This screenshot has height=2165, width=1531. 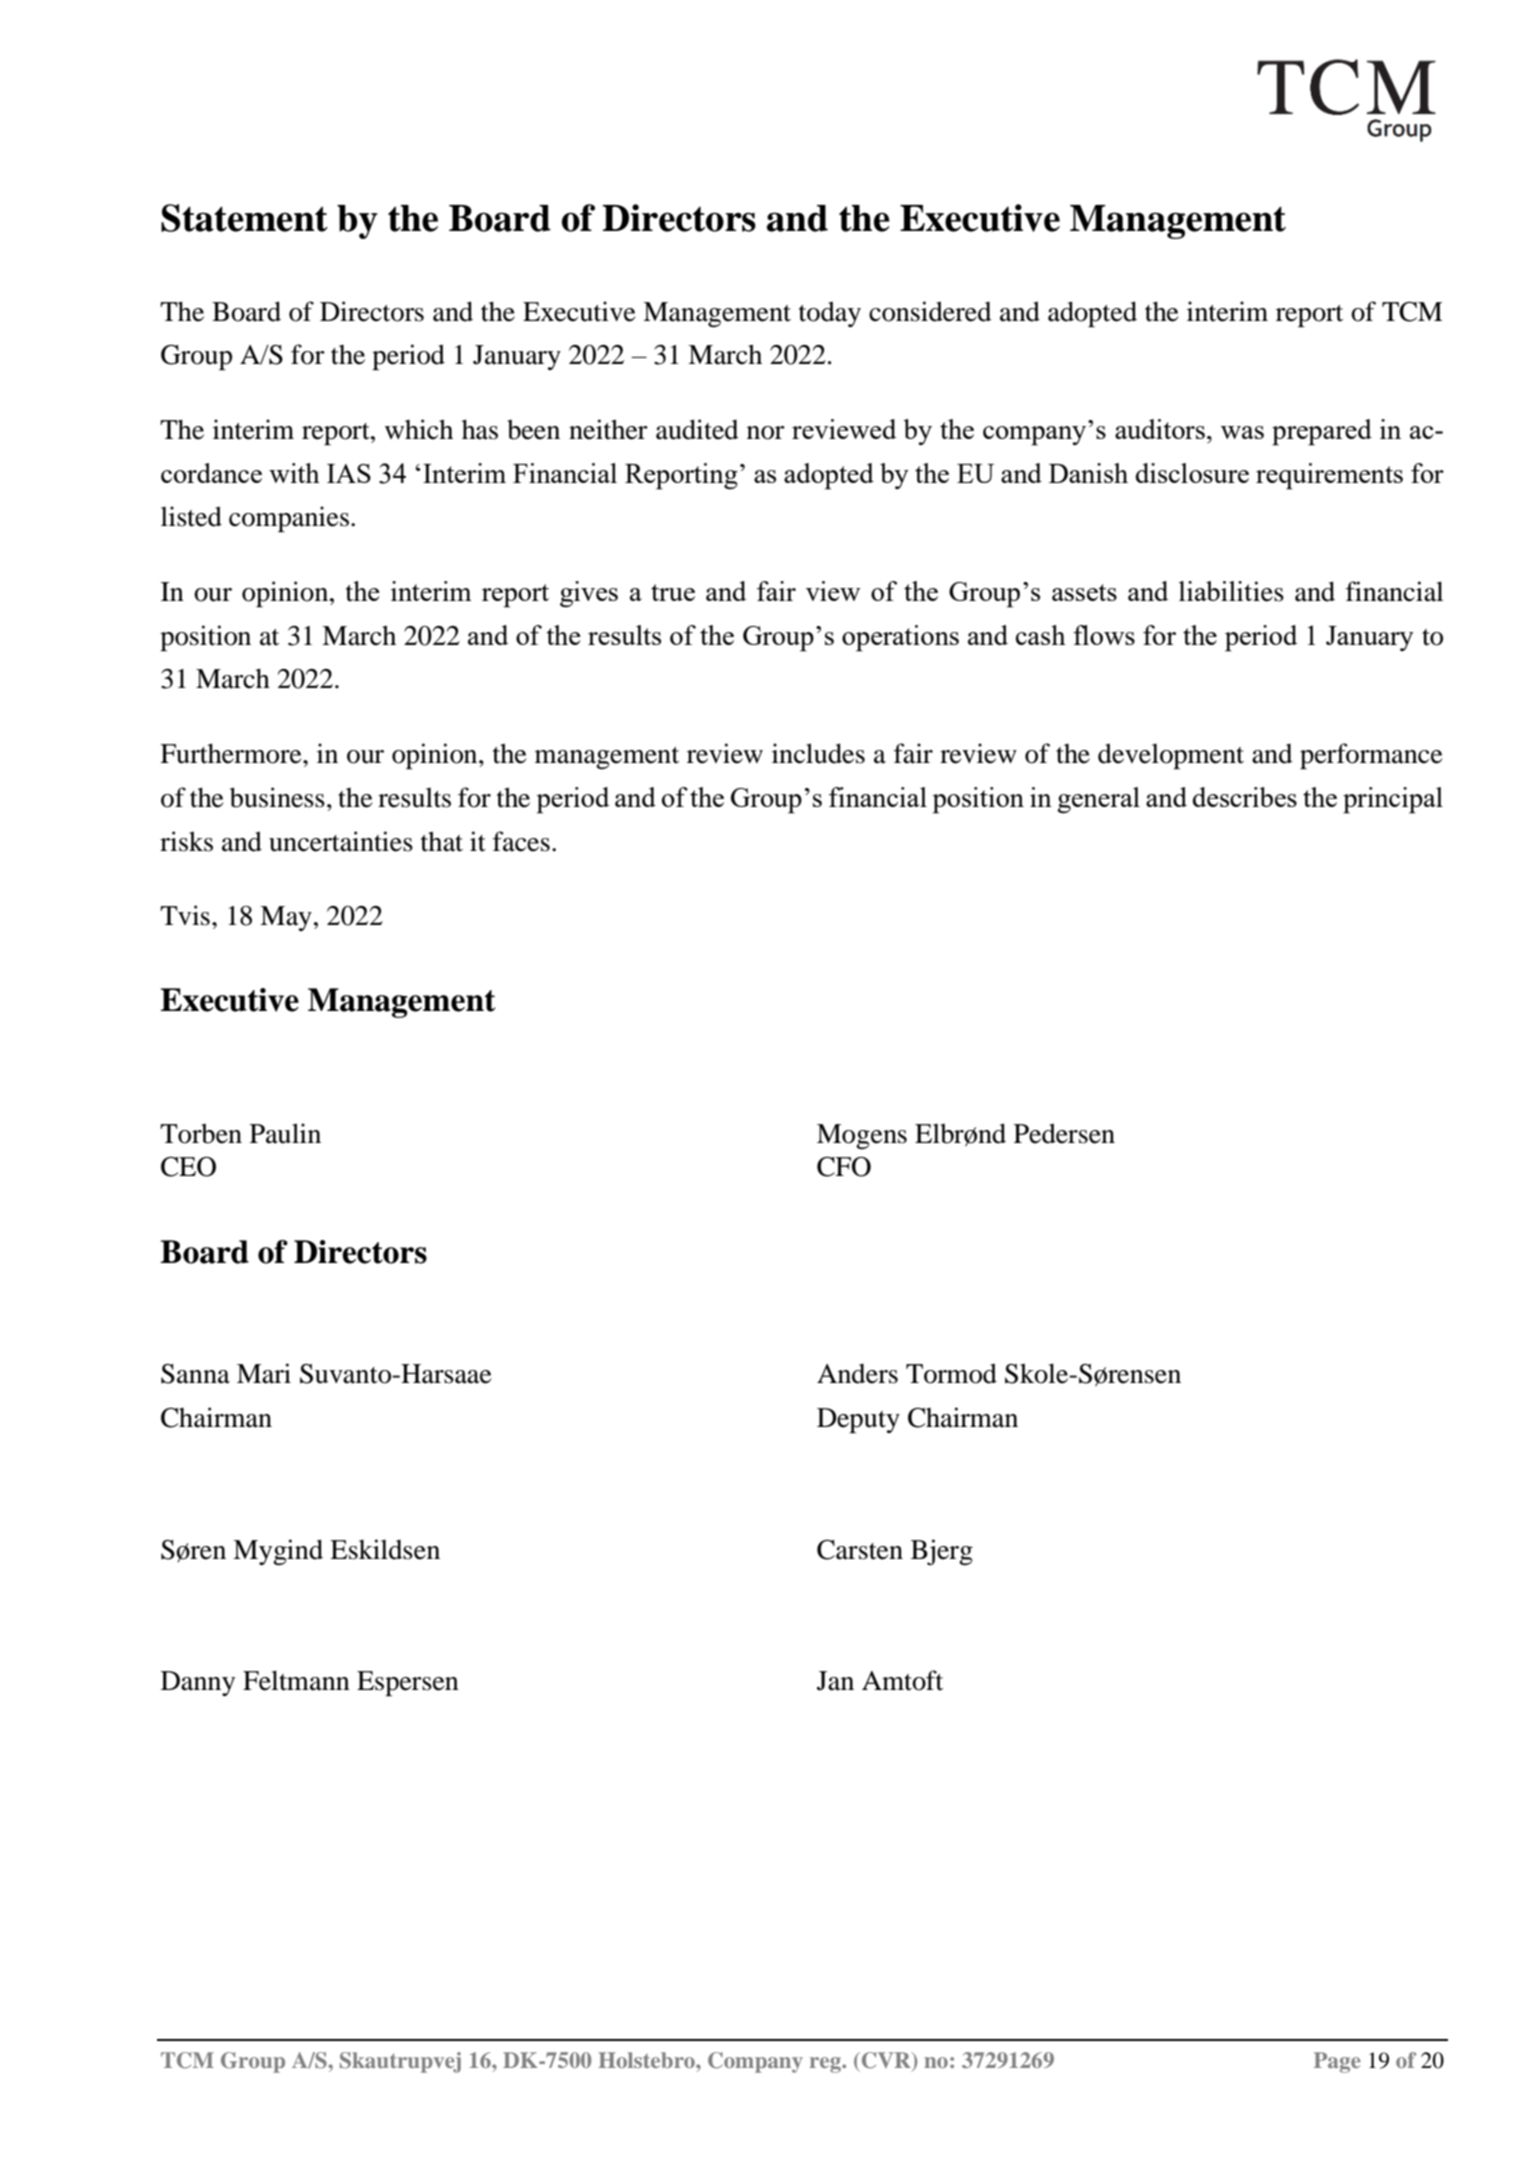 What do you see at coordinates (232, 753) in the screenshot?
I see `Furthermore` at bounding box center [232, 753].
